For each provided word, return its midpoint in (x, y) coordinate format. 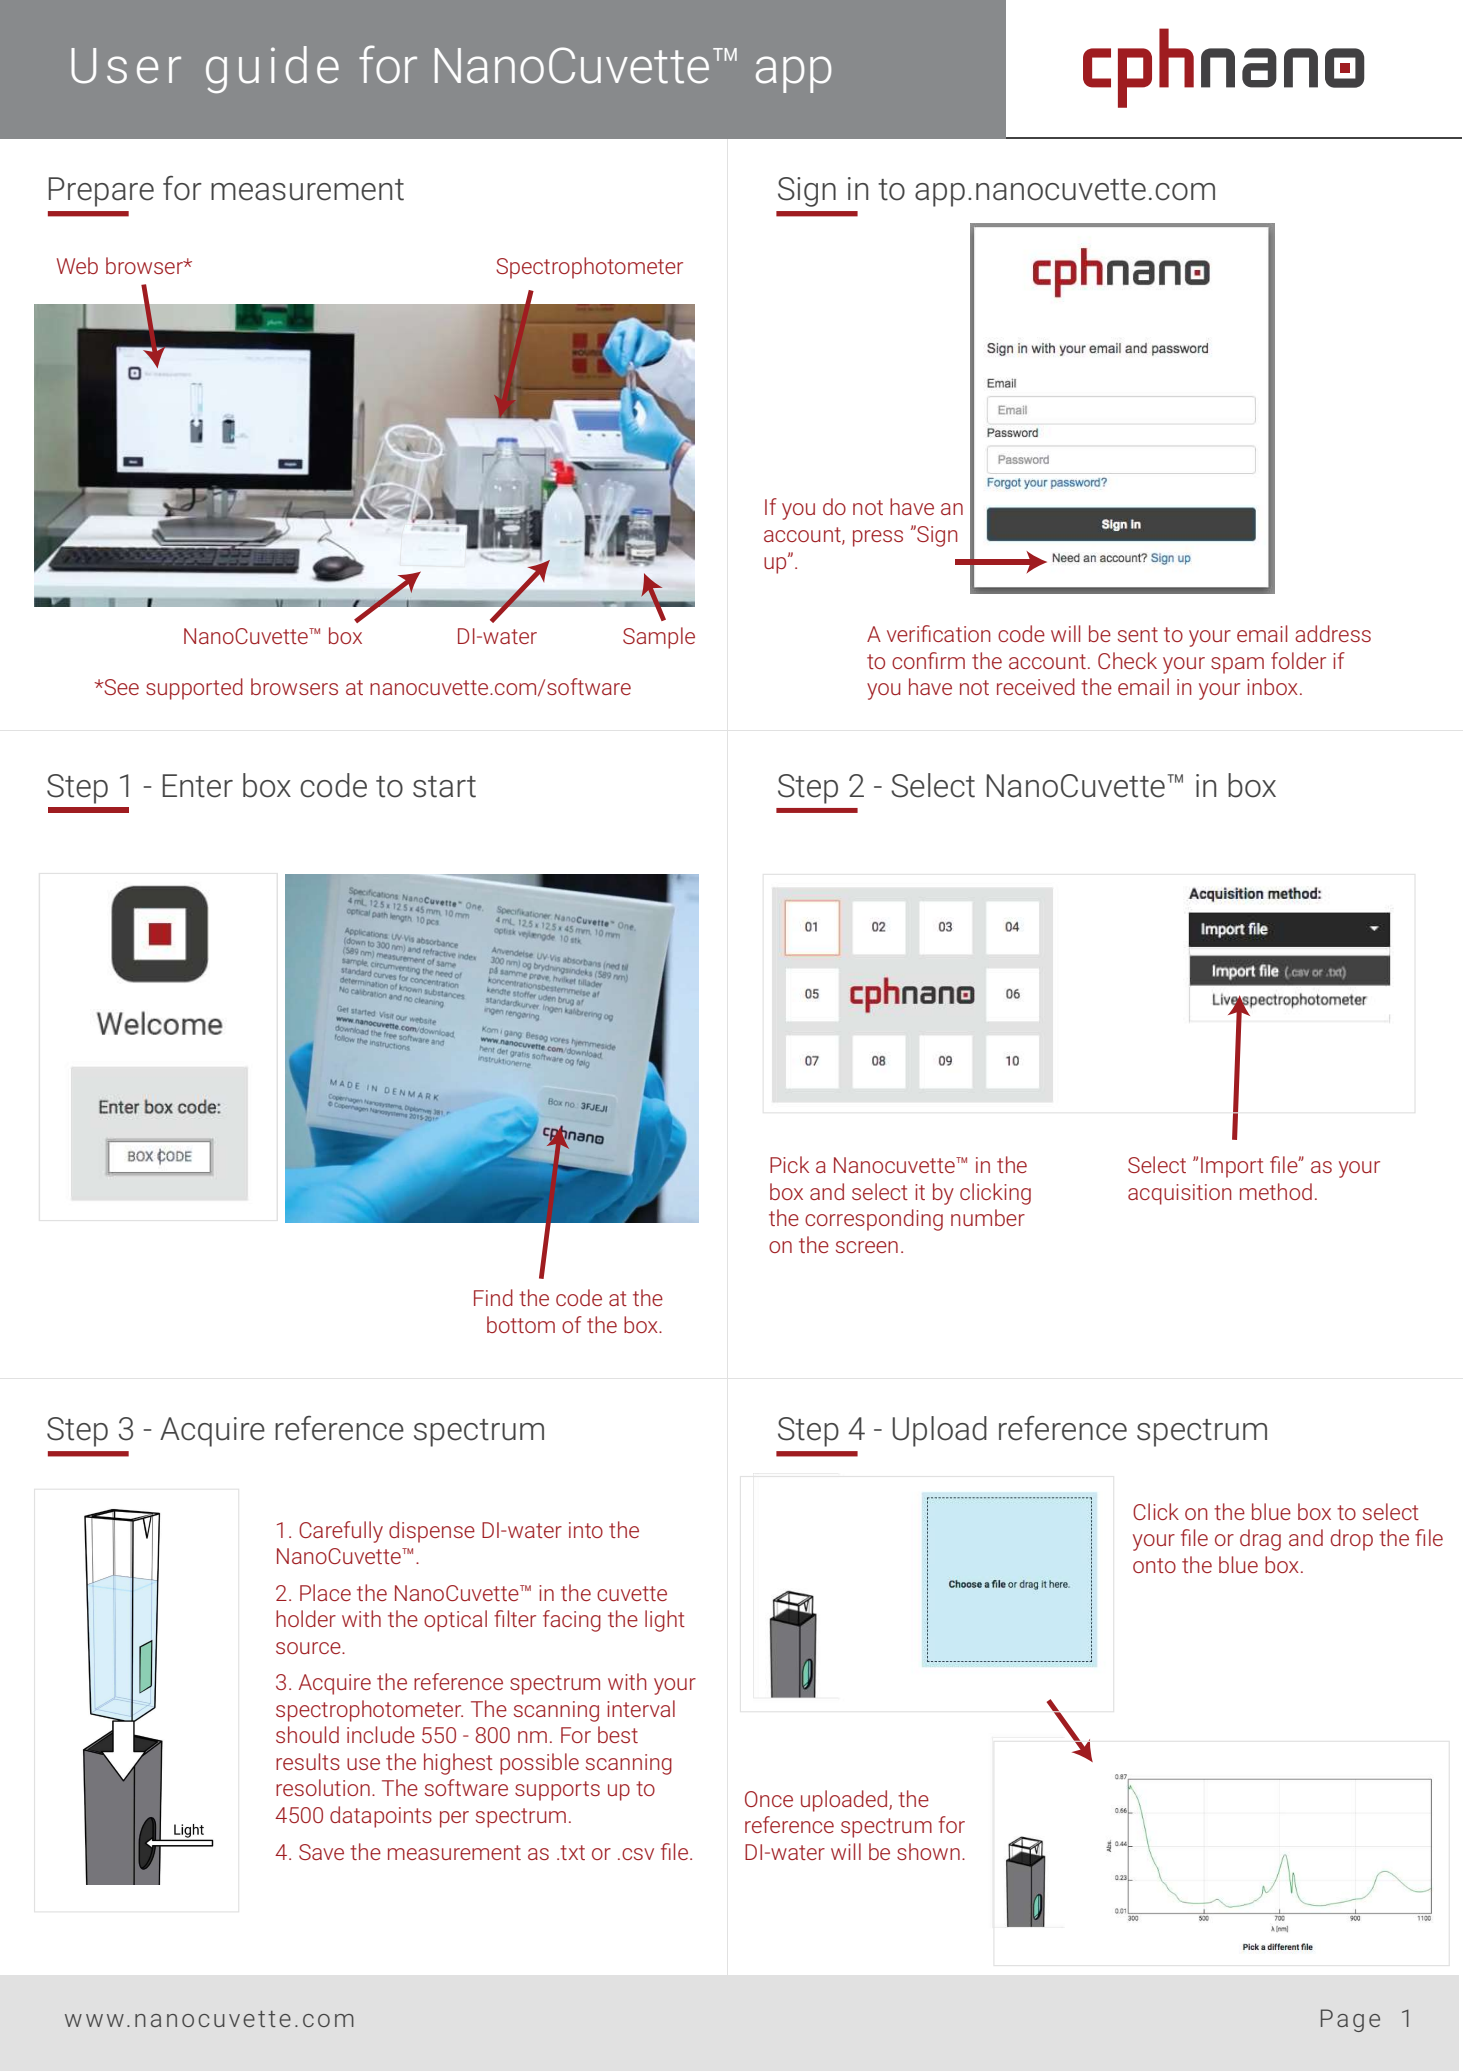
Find (493, 1297)
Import (1232, 1167)
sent (1138, 634)
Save (321, 1852)
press (878, 538)
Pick (789, 1164)
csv (638, 1854)
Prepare (101, 192)
